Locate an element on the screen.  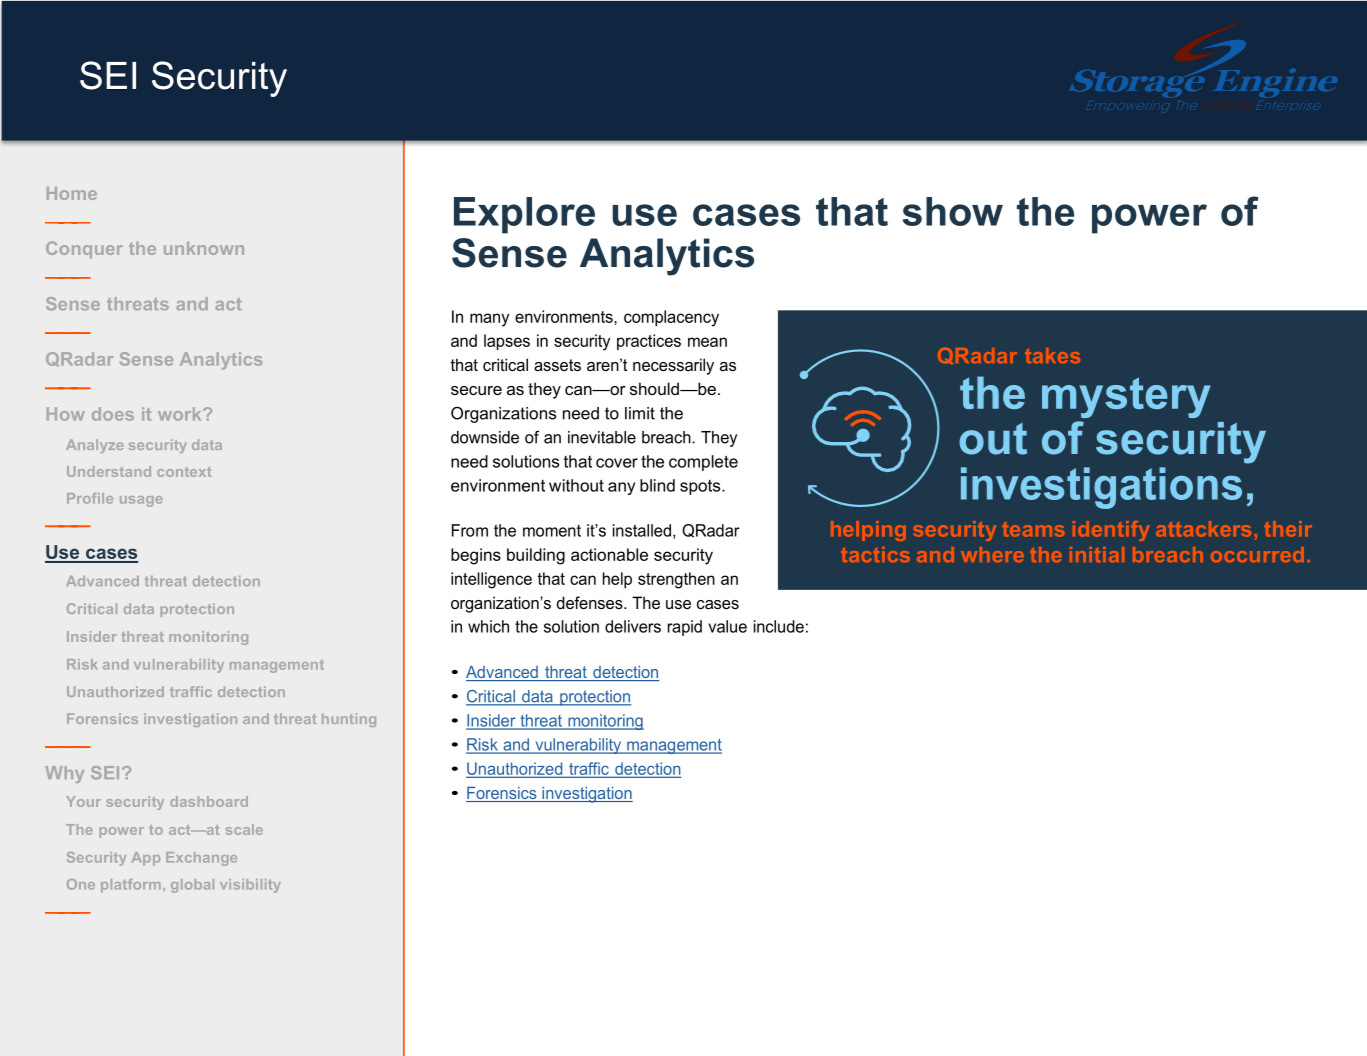
delivers is located at coordinates (633, 626).
